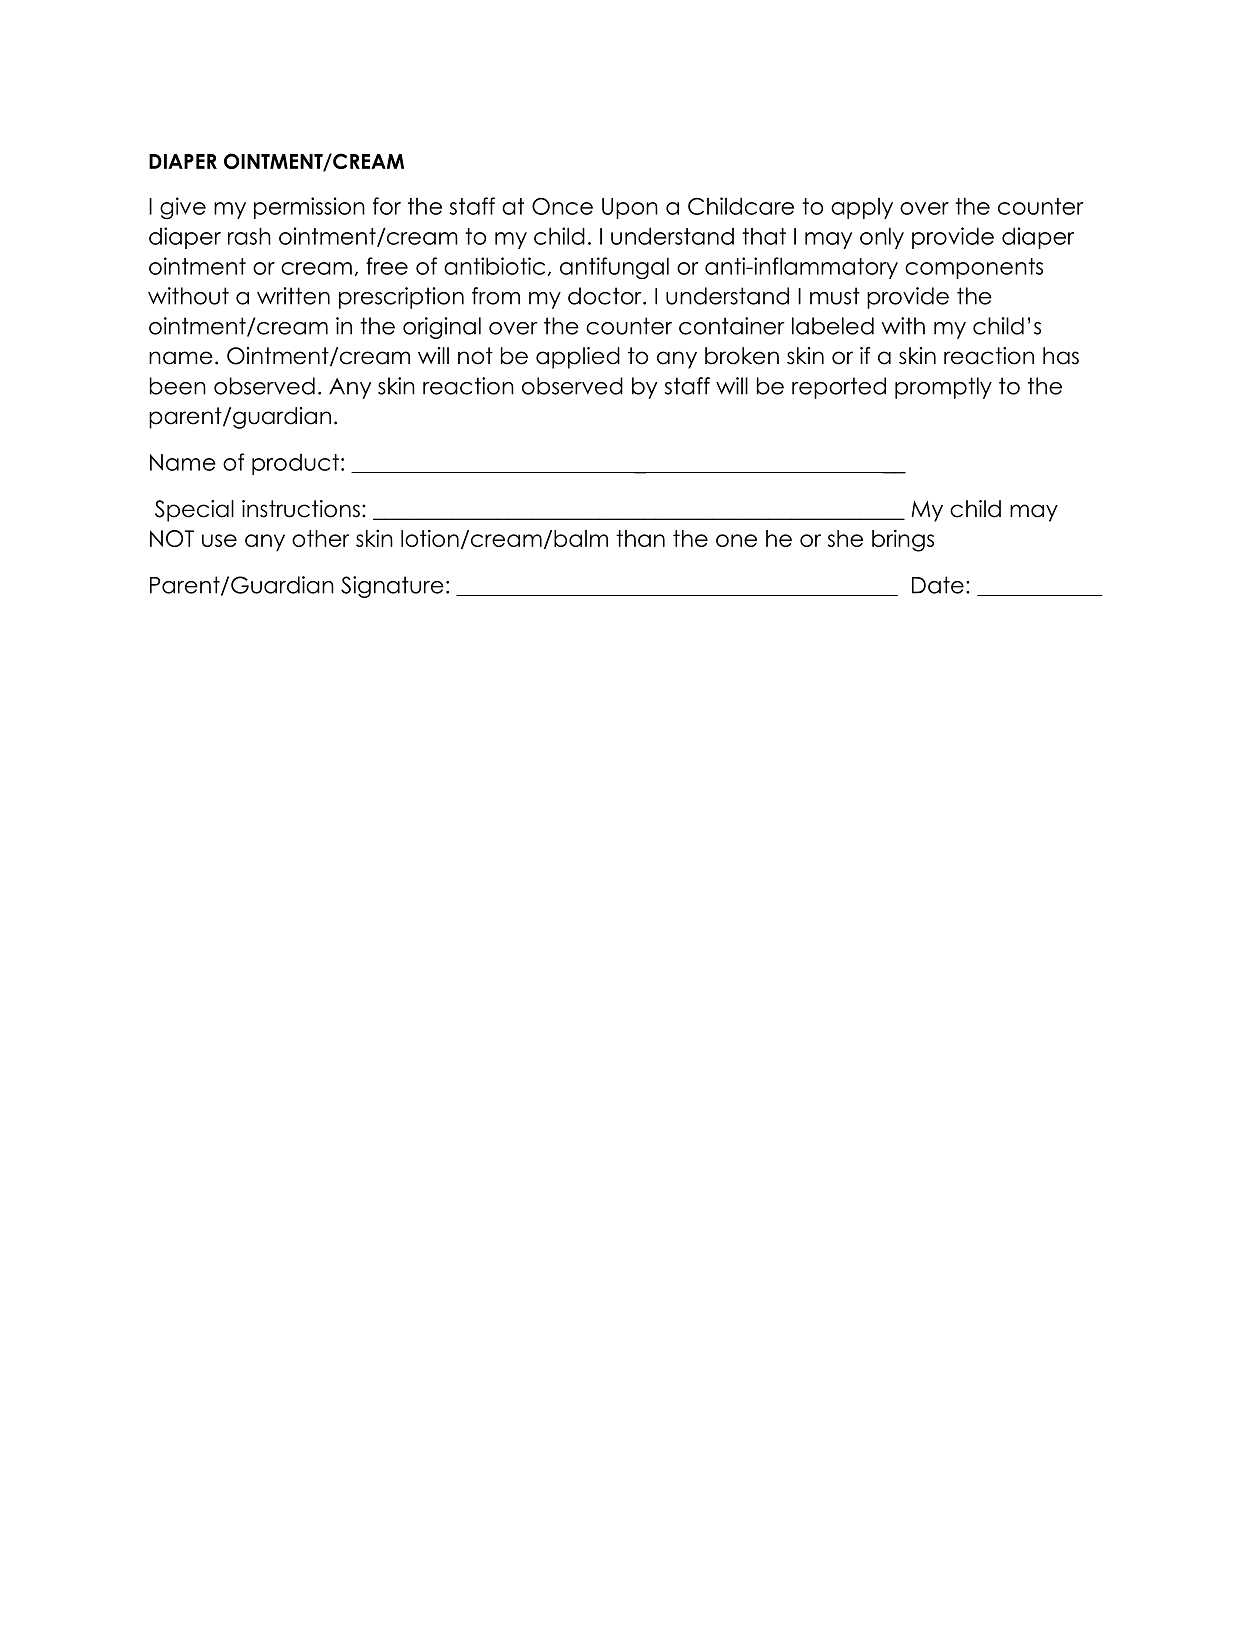 The image size is (1258, 1629). What do you see at coordinates (309, 208) in the screenshot?
I see `permission` at bounding box center [309, 208].
